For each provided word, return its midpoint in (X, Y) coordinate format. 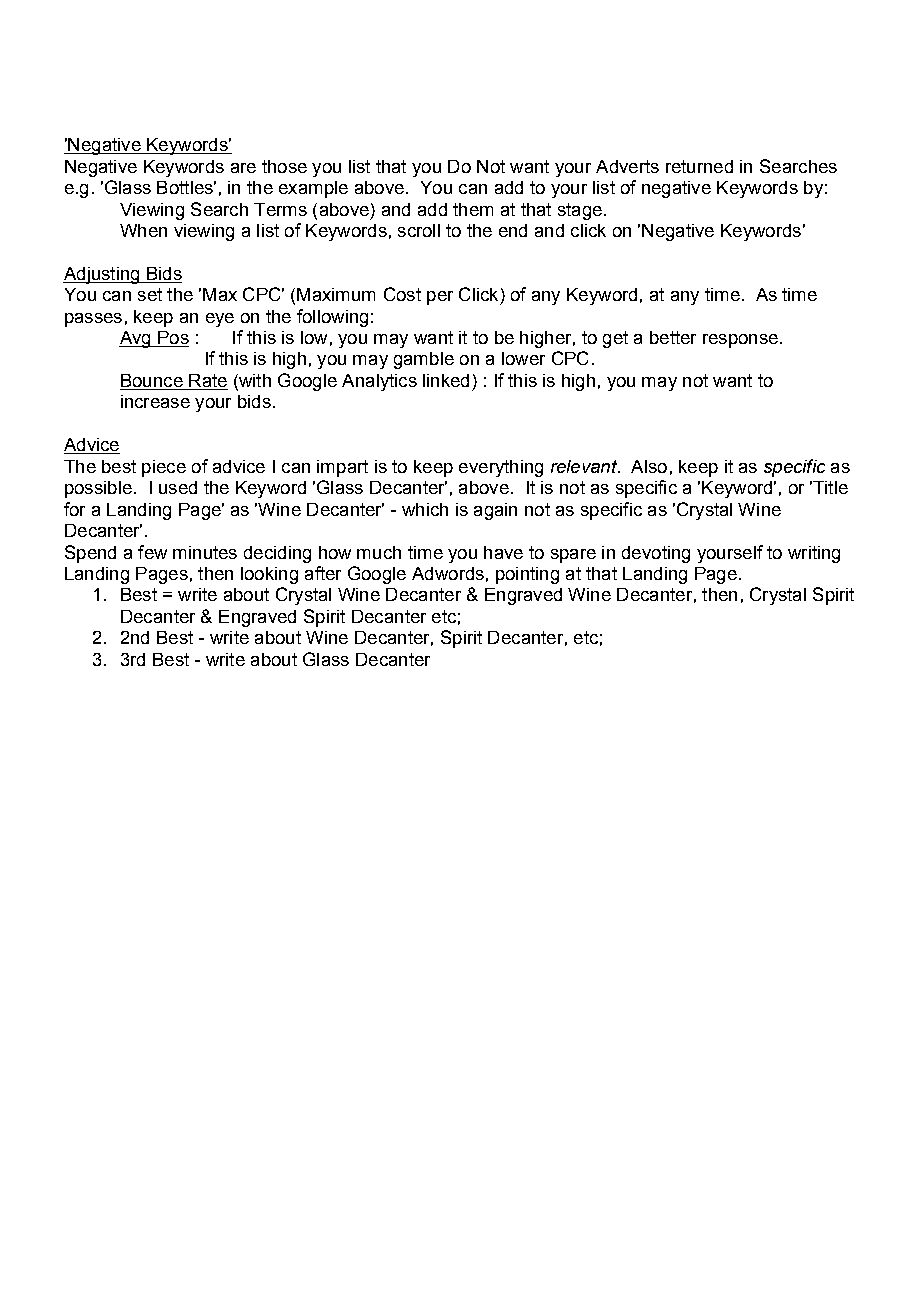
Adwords (448, 573)
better (673, 337)
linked (446, 380)
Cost (402, 294)
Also (649, 466)
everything (501, 468)
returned (699, 166)
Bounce (152, 382)
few (152, 552)
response (740, 341)
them (473, 209)
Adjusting (102, 275)
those (284, 166)
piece (164, 468)
